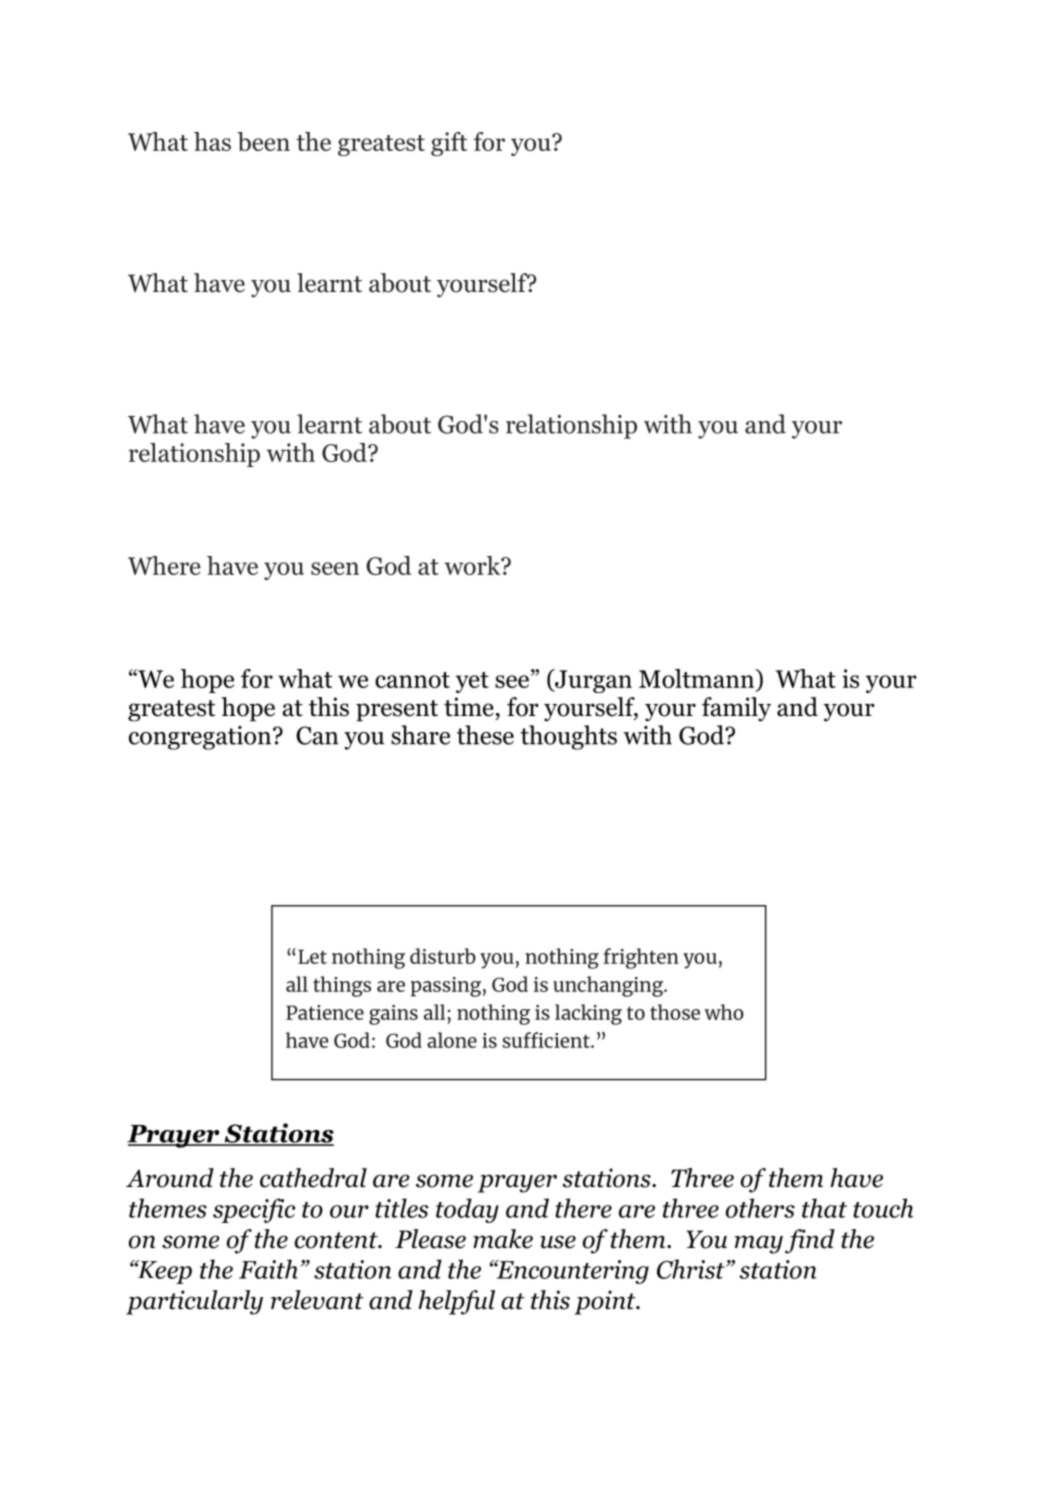 This image has width=1058, height=1496. What do you see at coordinates (263, 142) in the image?
I see `been` at bounding box center [263, 142].
